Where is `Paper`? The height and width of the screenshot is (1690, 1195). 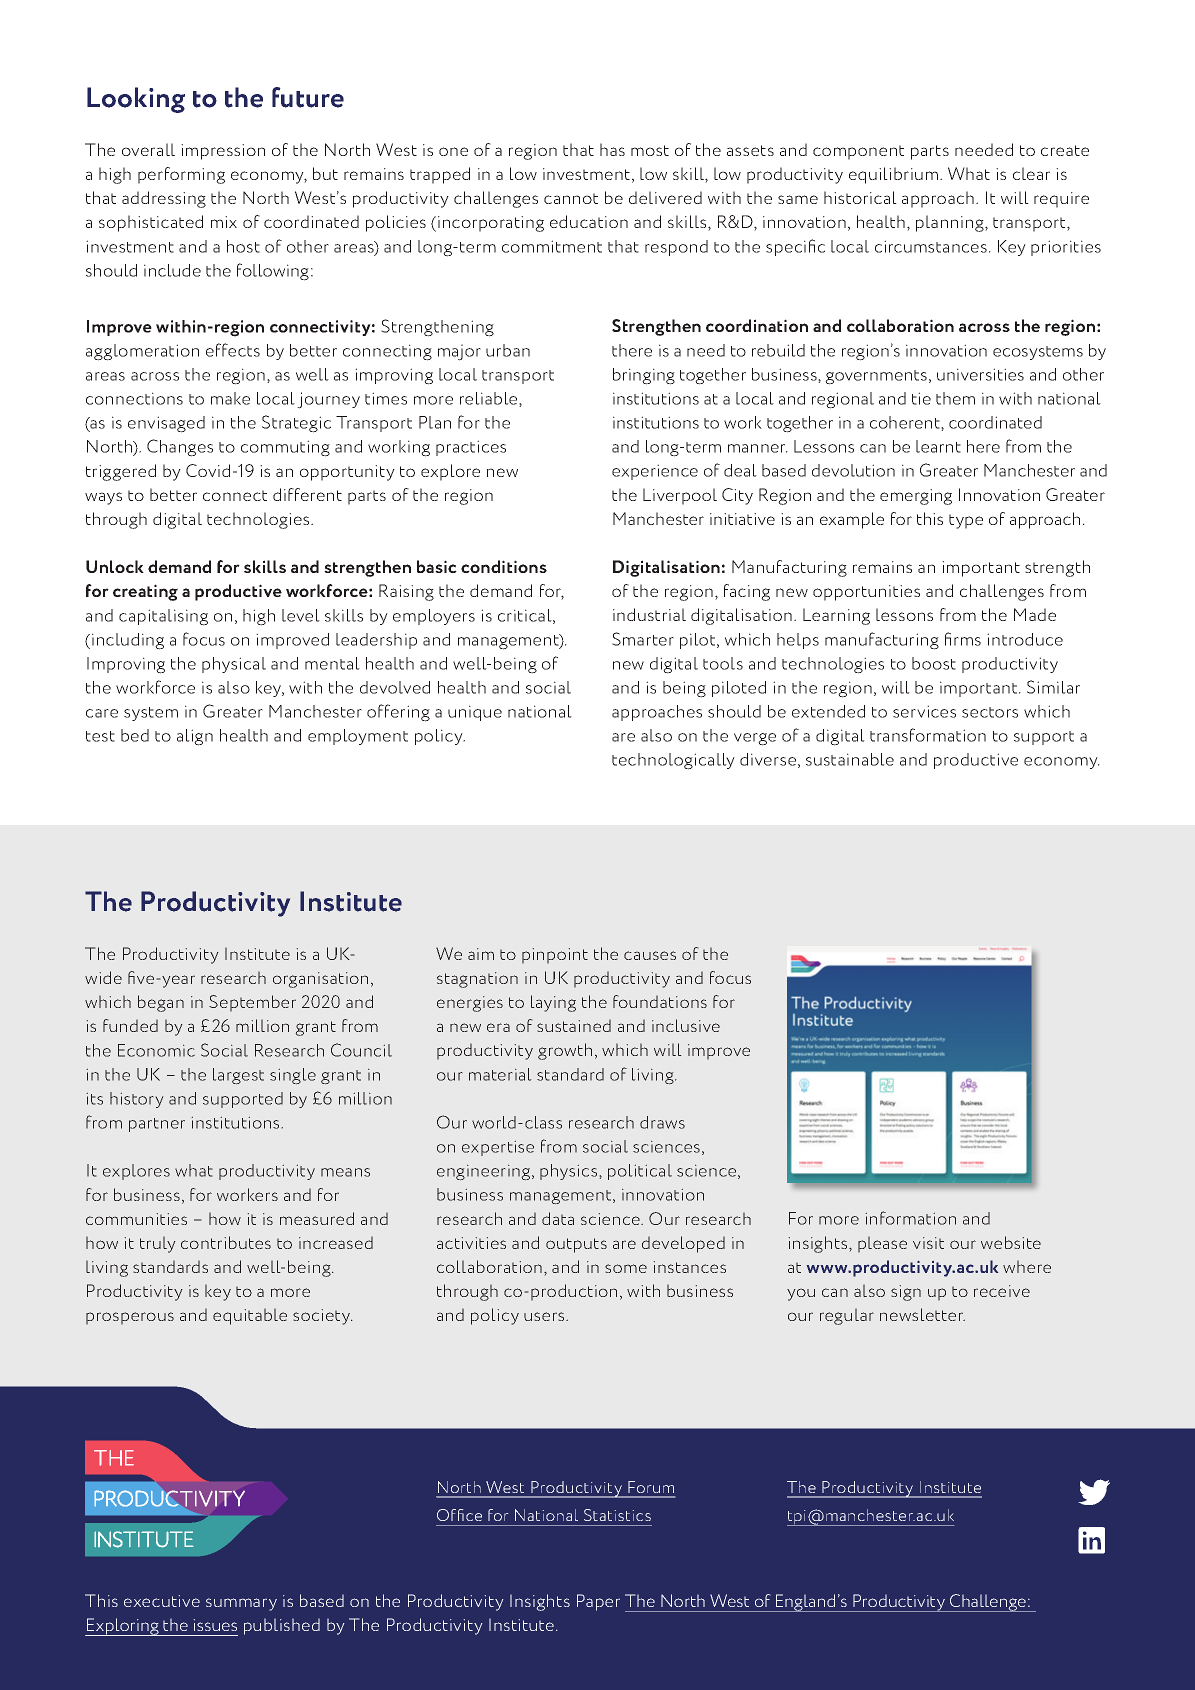
Paper is located at coordinates (598, 1602).
